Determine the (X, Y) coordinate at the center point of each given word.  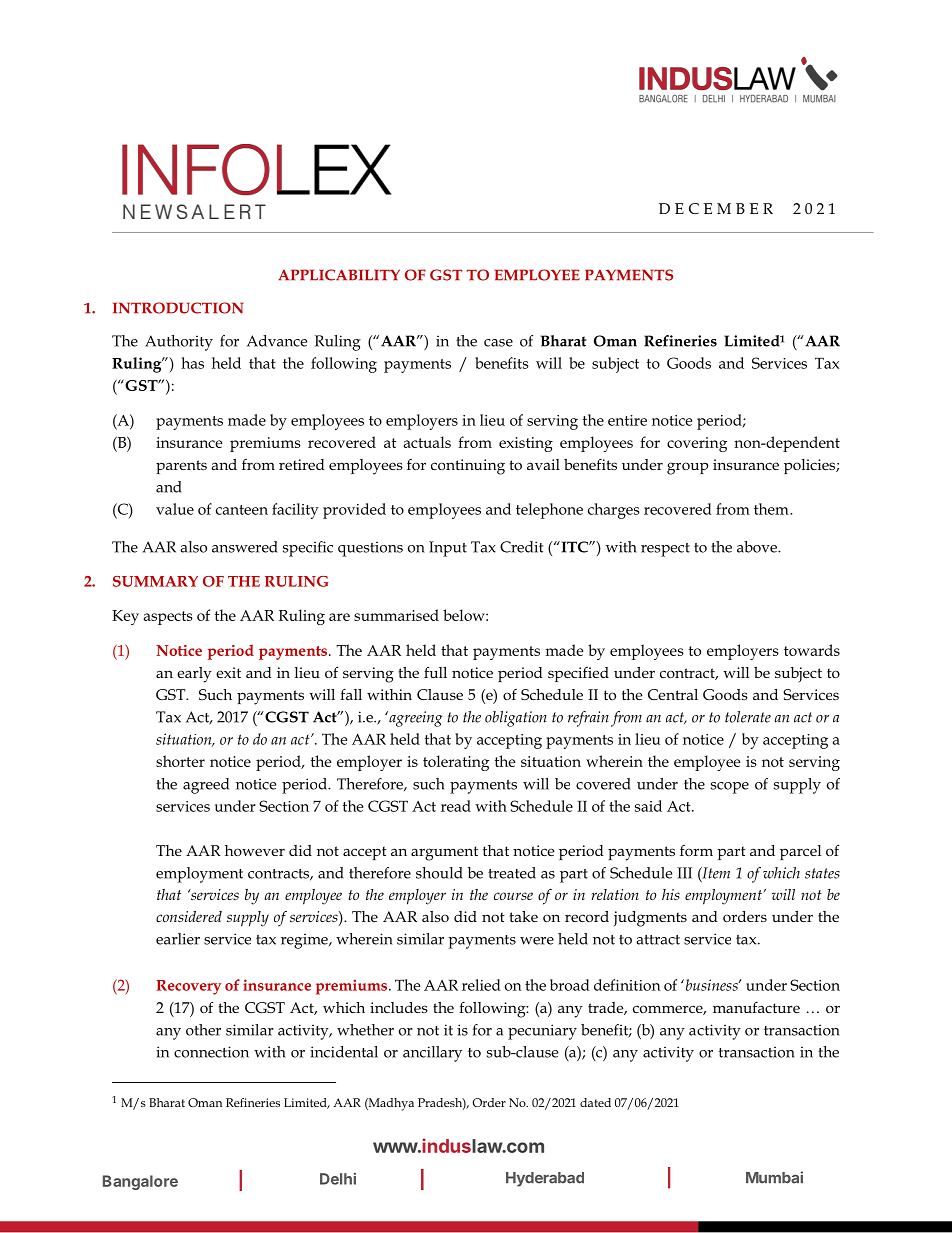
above (758, 547)
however (255, 850)
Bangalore (140, 1182)
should (439, 873)
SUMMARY (155, 581)
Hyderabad (545, 1179)
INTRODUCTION (178, 308)
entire (627, 420)
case (498, 343)
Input (448, 549)
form (696, 850)
